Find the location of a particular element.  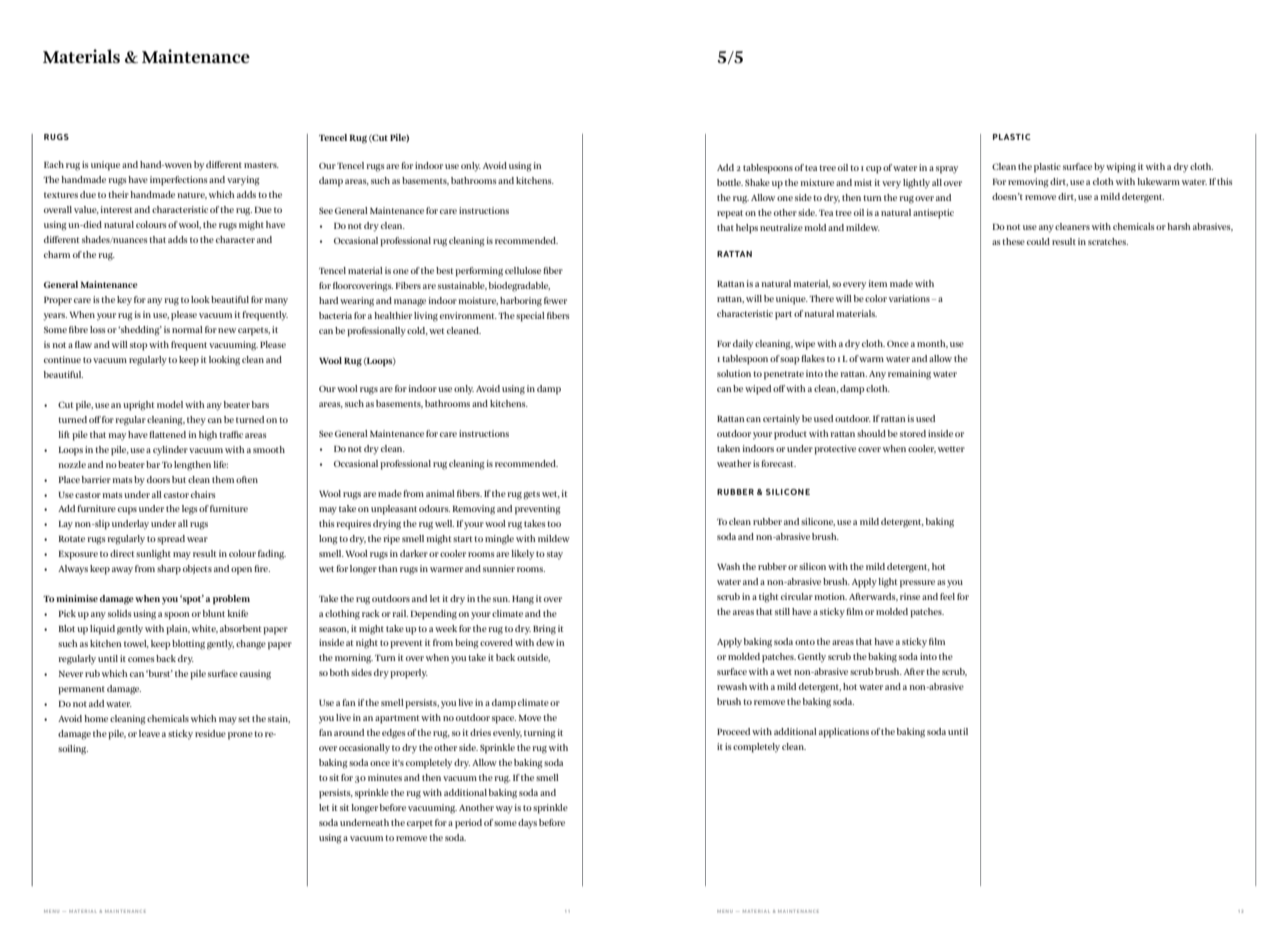

minutes is located at coordinates (385, 777).
